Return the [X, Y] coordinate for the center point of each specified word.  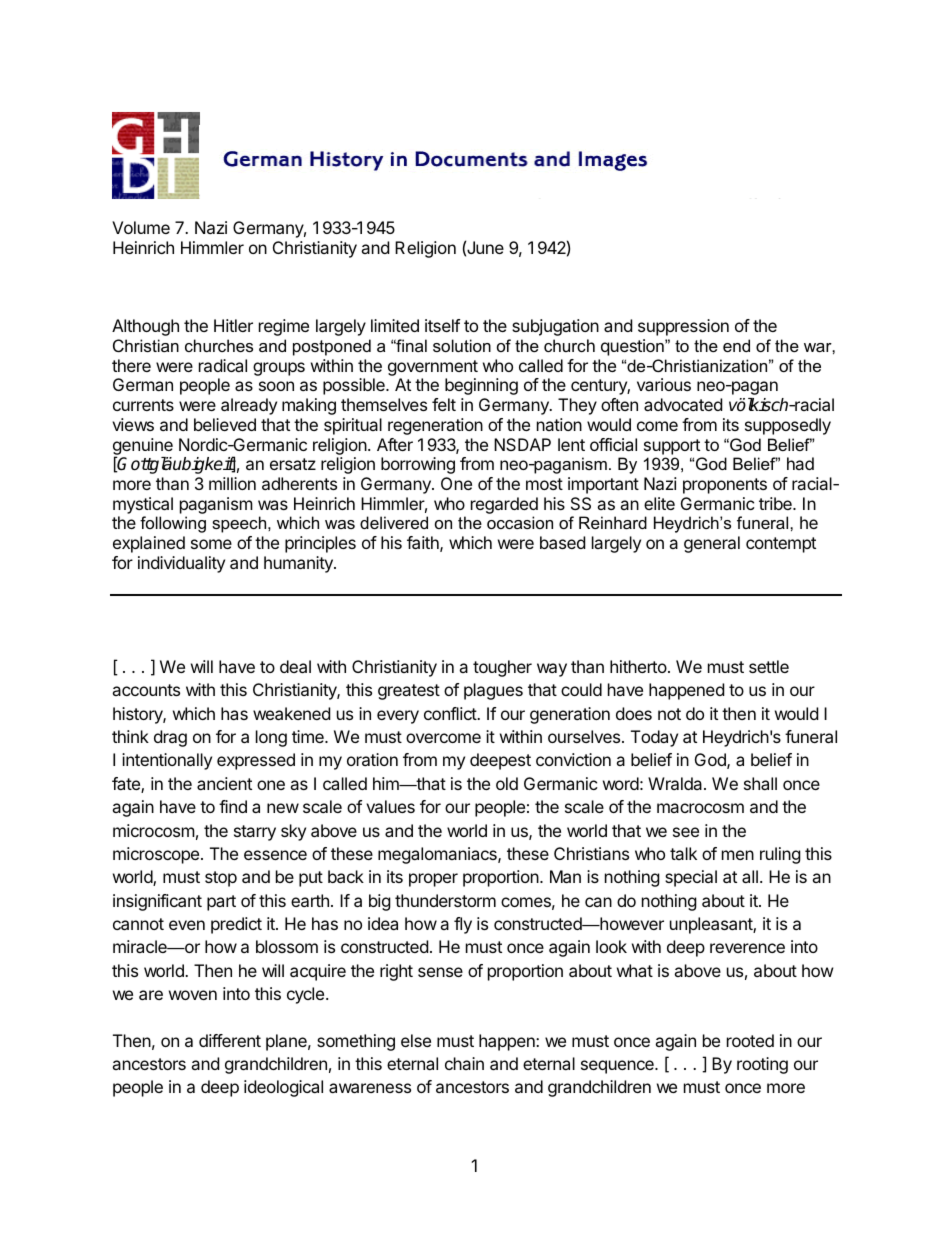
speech [240, 524]
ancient [224, 783]
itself [442, 325]
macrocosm [700, 808]
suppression [683, 327]
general [712, 544]
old [507, 783]
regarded [504, 507]
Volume [141, 227]
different [230, 1040]
